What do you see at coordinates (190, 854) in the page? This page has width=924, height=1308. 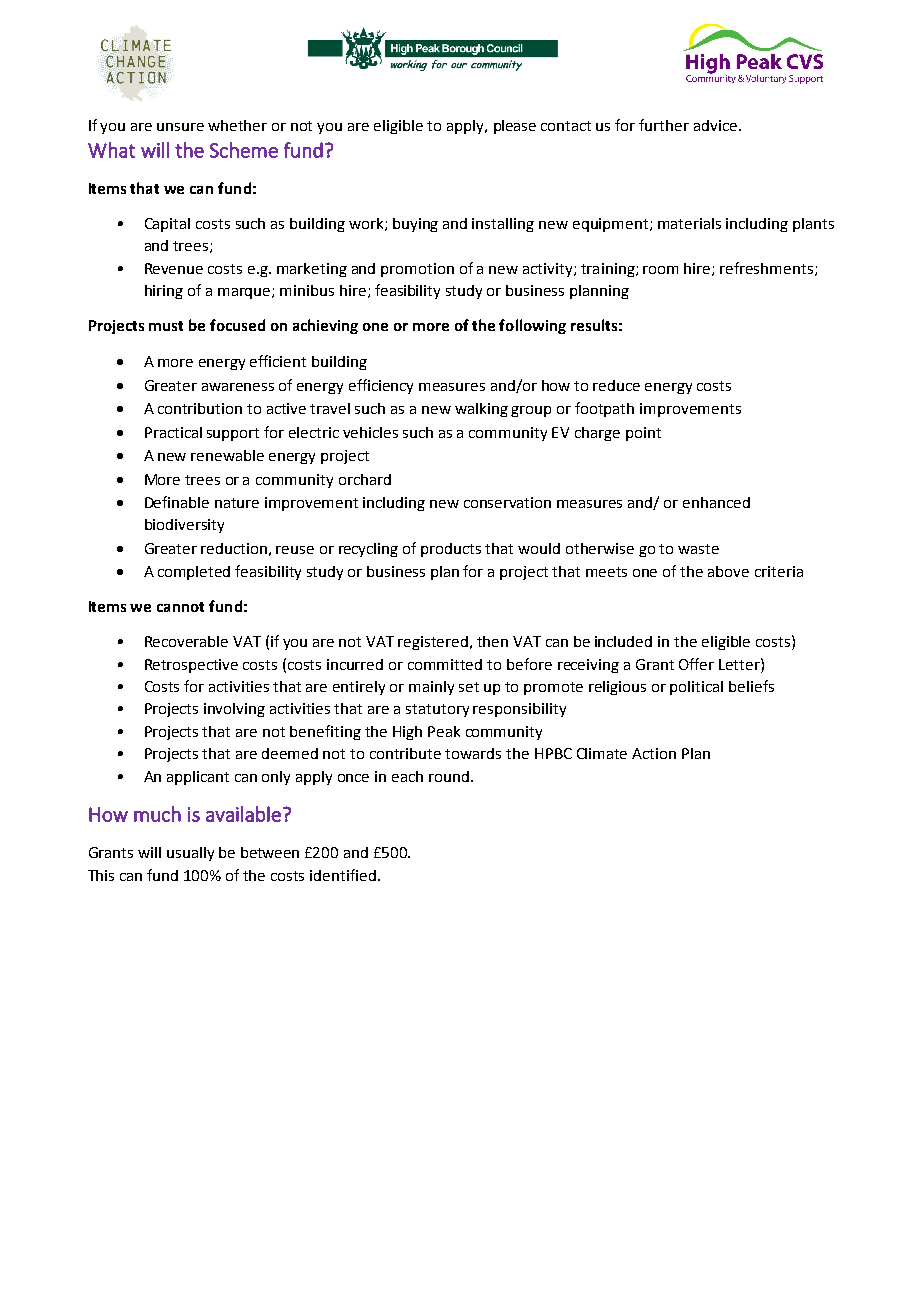 I see `usually` at bounding box center [190, 854].
